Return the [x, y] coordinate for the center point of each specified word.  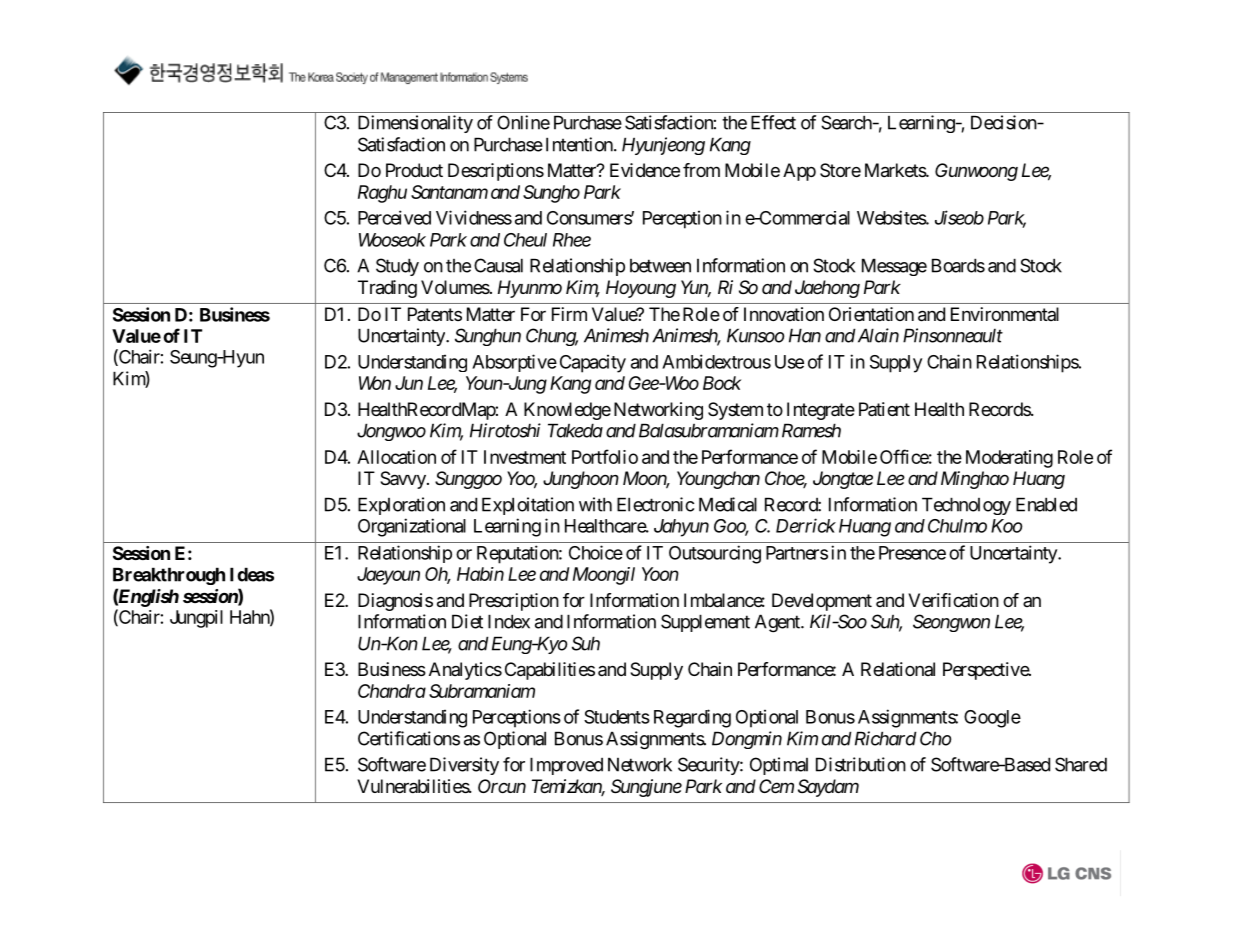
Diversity [464, 766]
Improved [566, 766]
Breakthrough [169, 576]
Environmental [1005, 314]
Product [414, 170]
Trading [387, 289]
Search [847, 122]
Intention [579, 144]
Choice [596, 552]
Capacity [593, 364]
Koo [1006, 526]
